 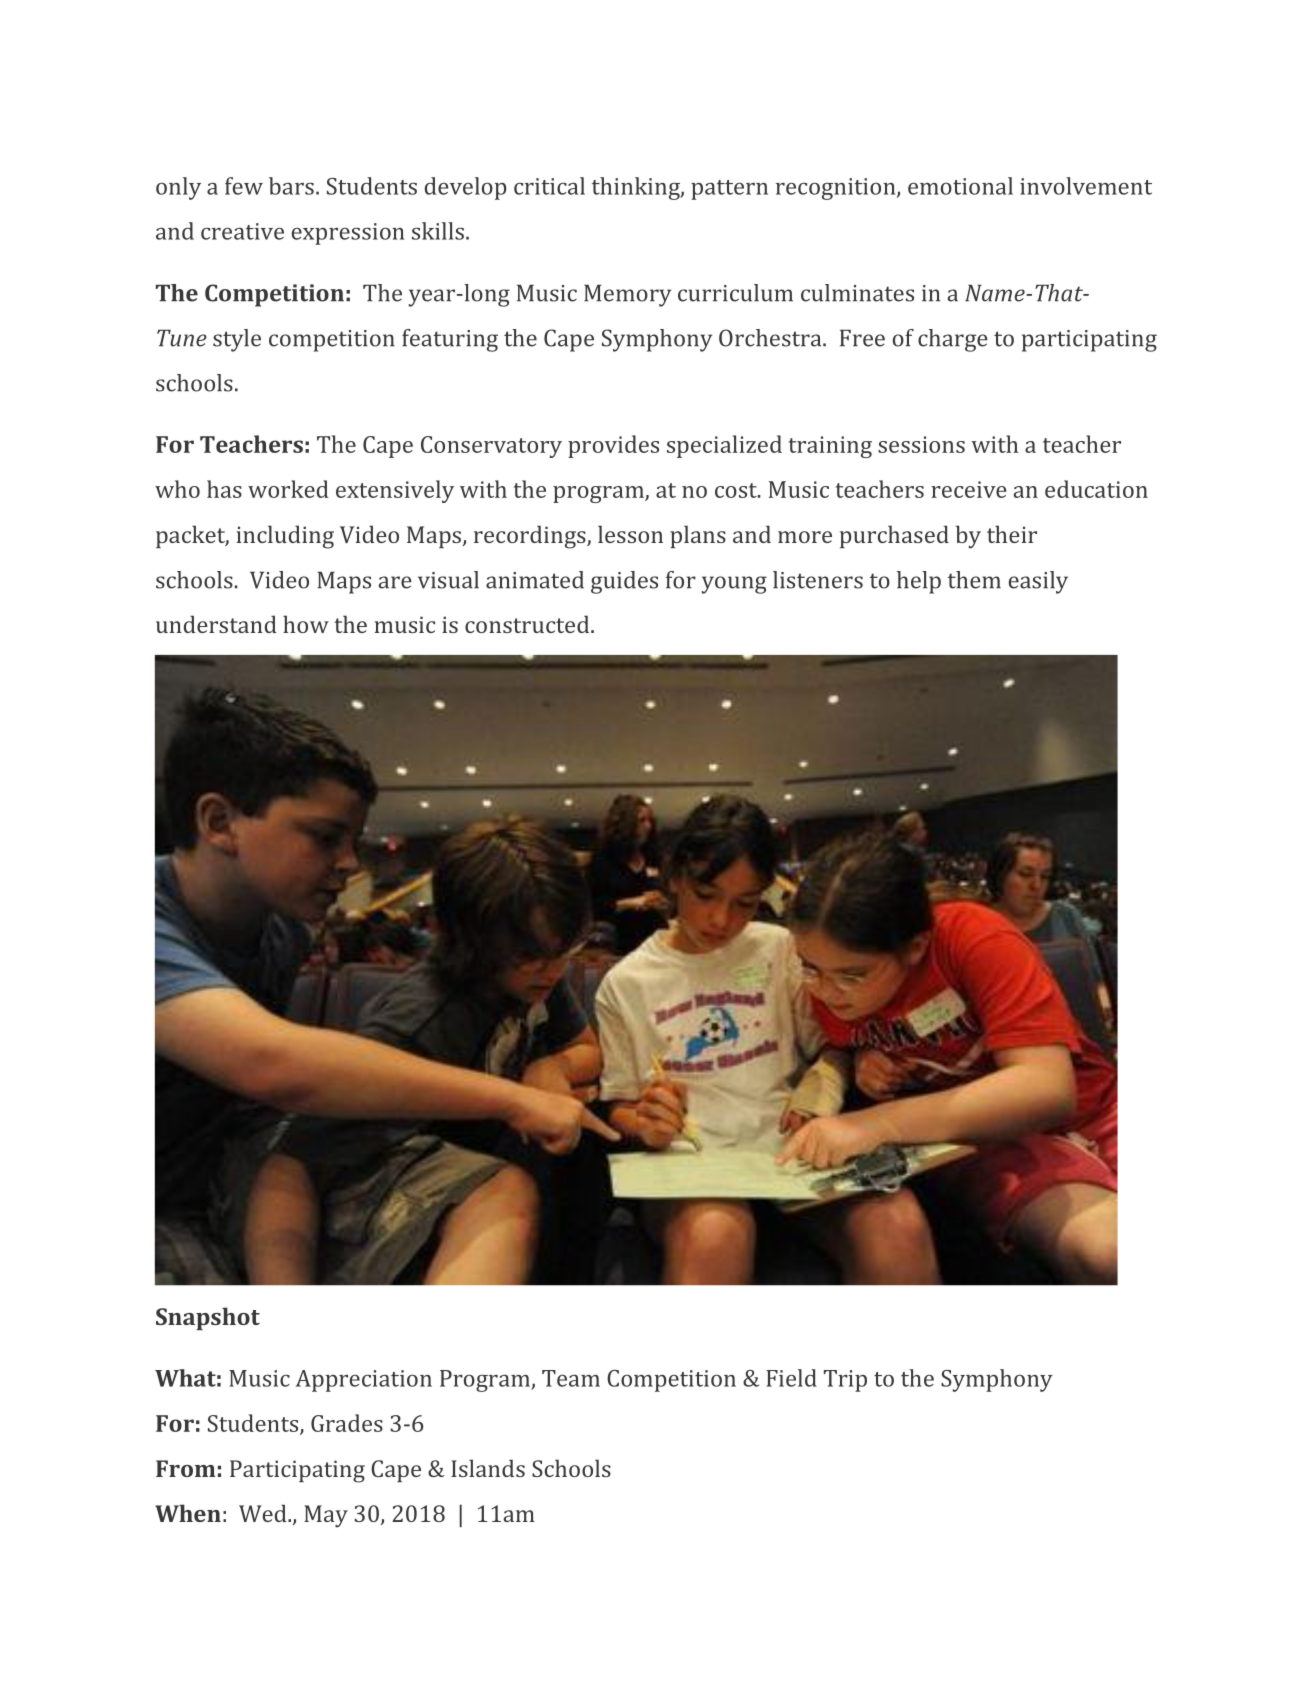 I want to click on provides, so click(x=613, y=446).
